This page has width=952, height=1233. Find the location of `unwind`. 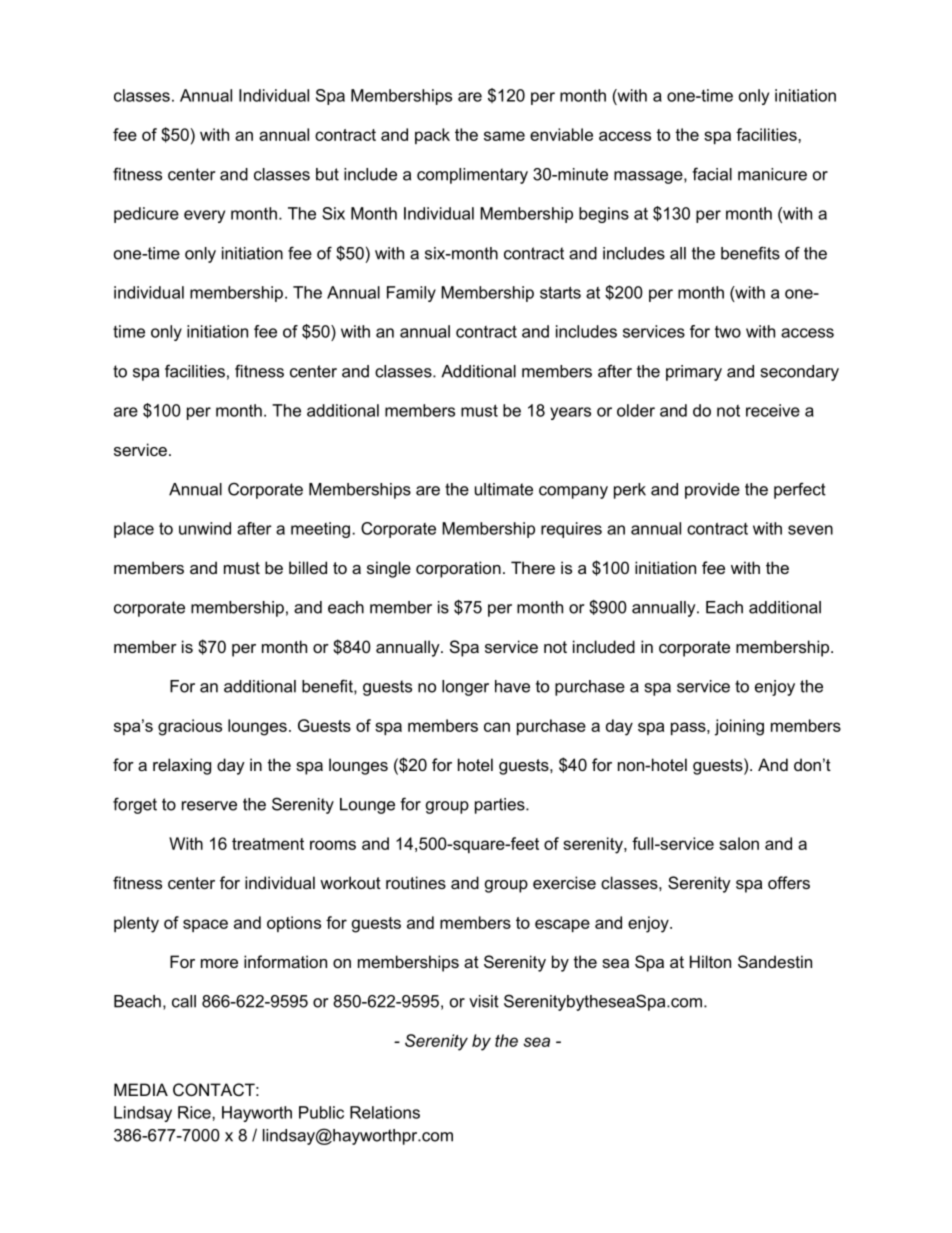

unwind is located at coordinates (205, 528).
